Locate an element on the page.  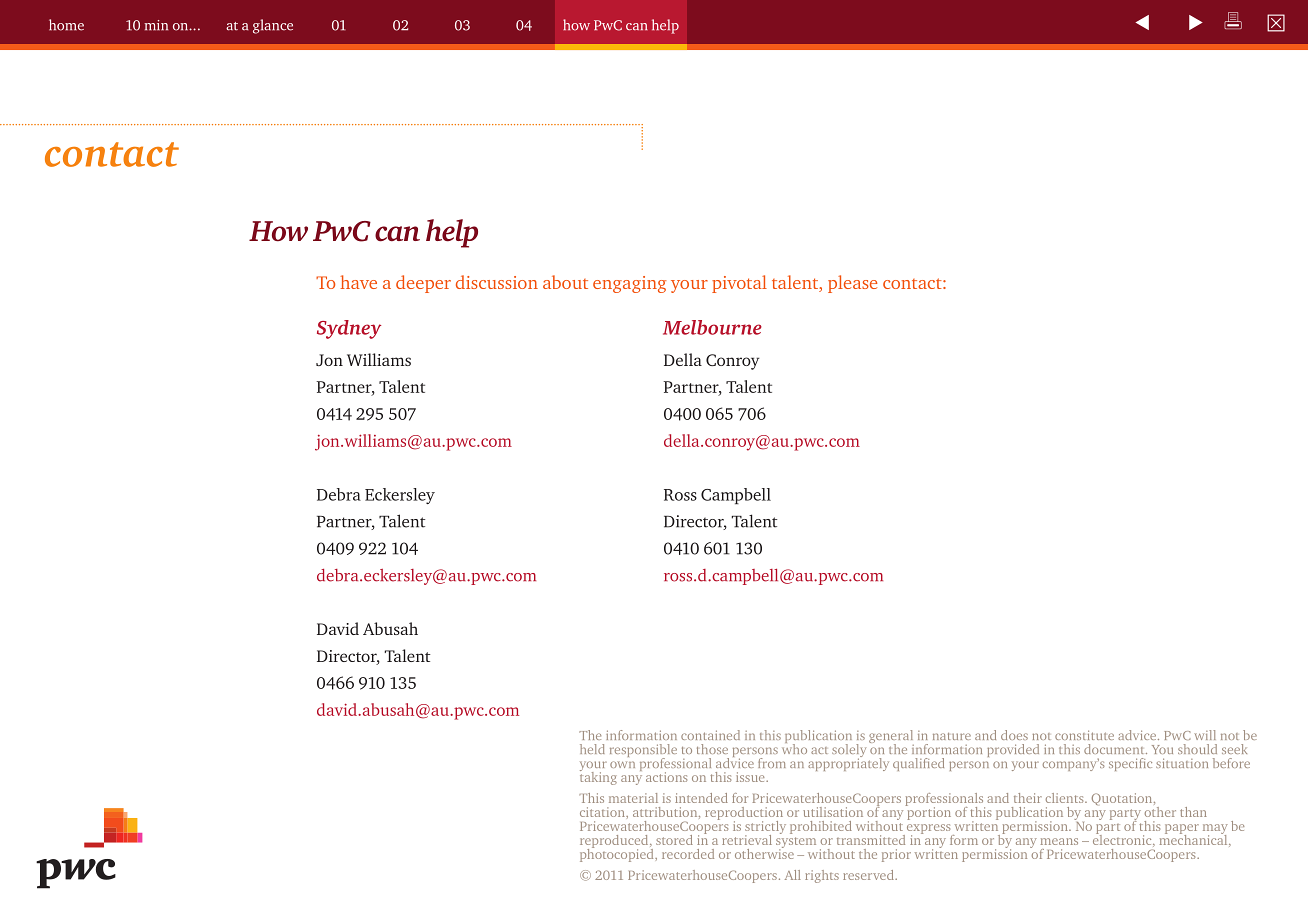
glance is located at coordinates (273, 26).
